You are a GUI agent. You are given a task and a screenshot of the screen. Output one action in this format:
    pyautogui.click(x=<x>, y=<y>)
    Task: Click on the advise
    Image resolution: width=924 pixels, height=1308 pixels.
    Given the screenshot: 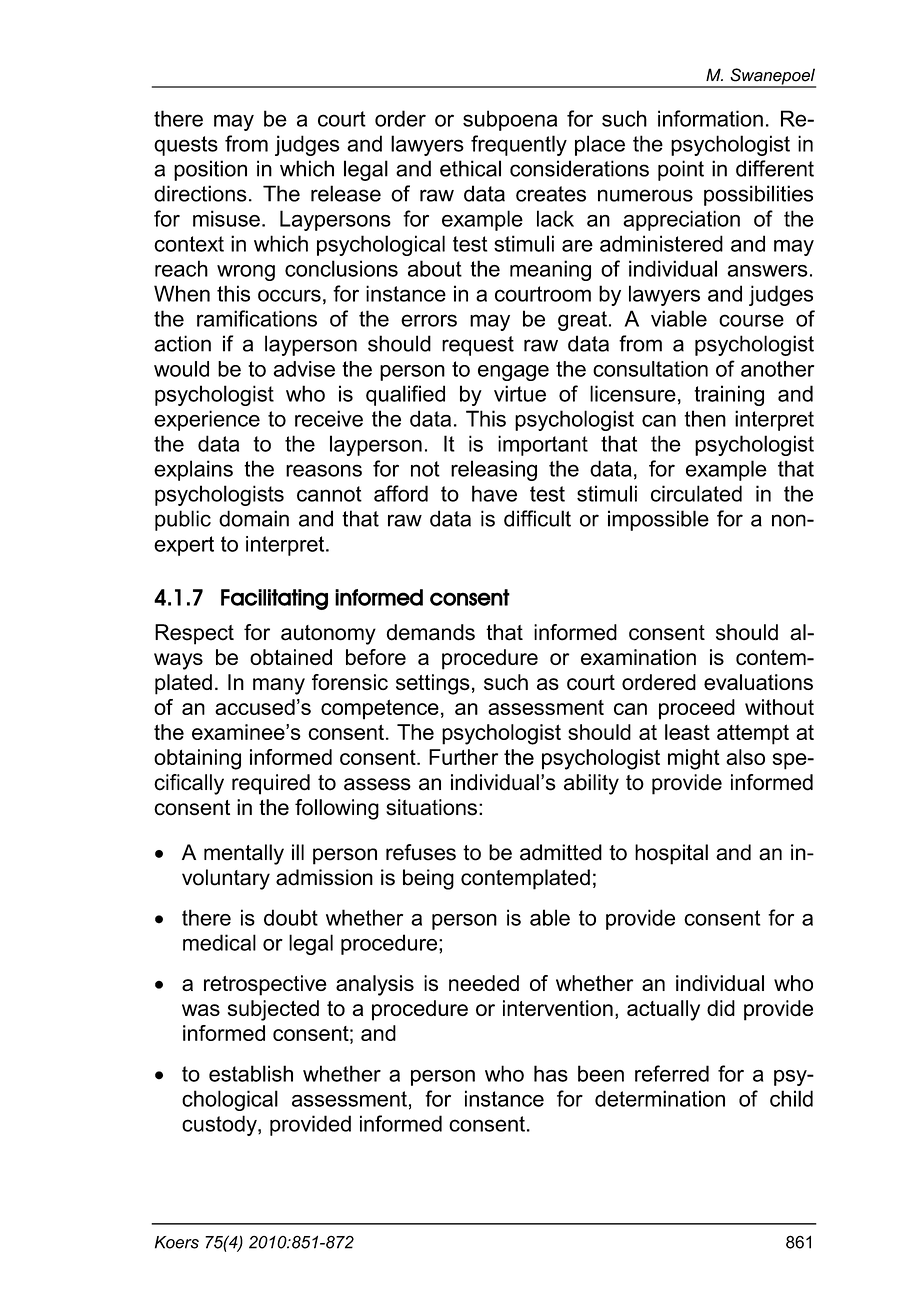 What is the action you would take?
    pyautogui.click(x=304, y=369)
